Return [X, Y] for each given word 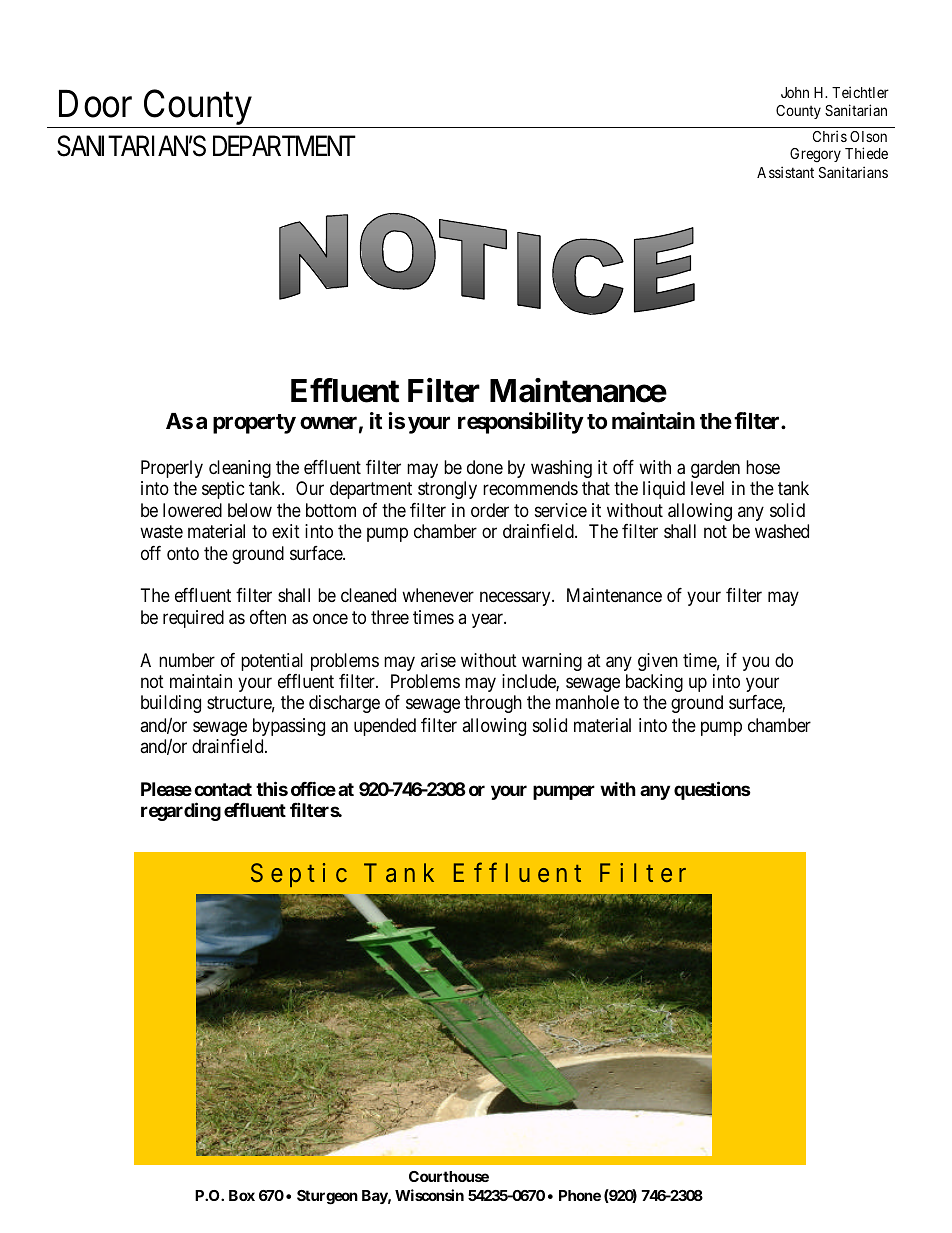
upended [385, 727]
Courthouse [449, 1176]
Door [95, 104]
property [254, 424]
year [489, 621]
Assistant [785, 172]
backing [654, 683]
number [187, 660]
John [795, 92]
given [658, 662]
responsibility [521, 423]
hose [763, 467]
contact [223, 789]
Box [242, 1195]
